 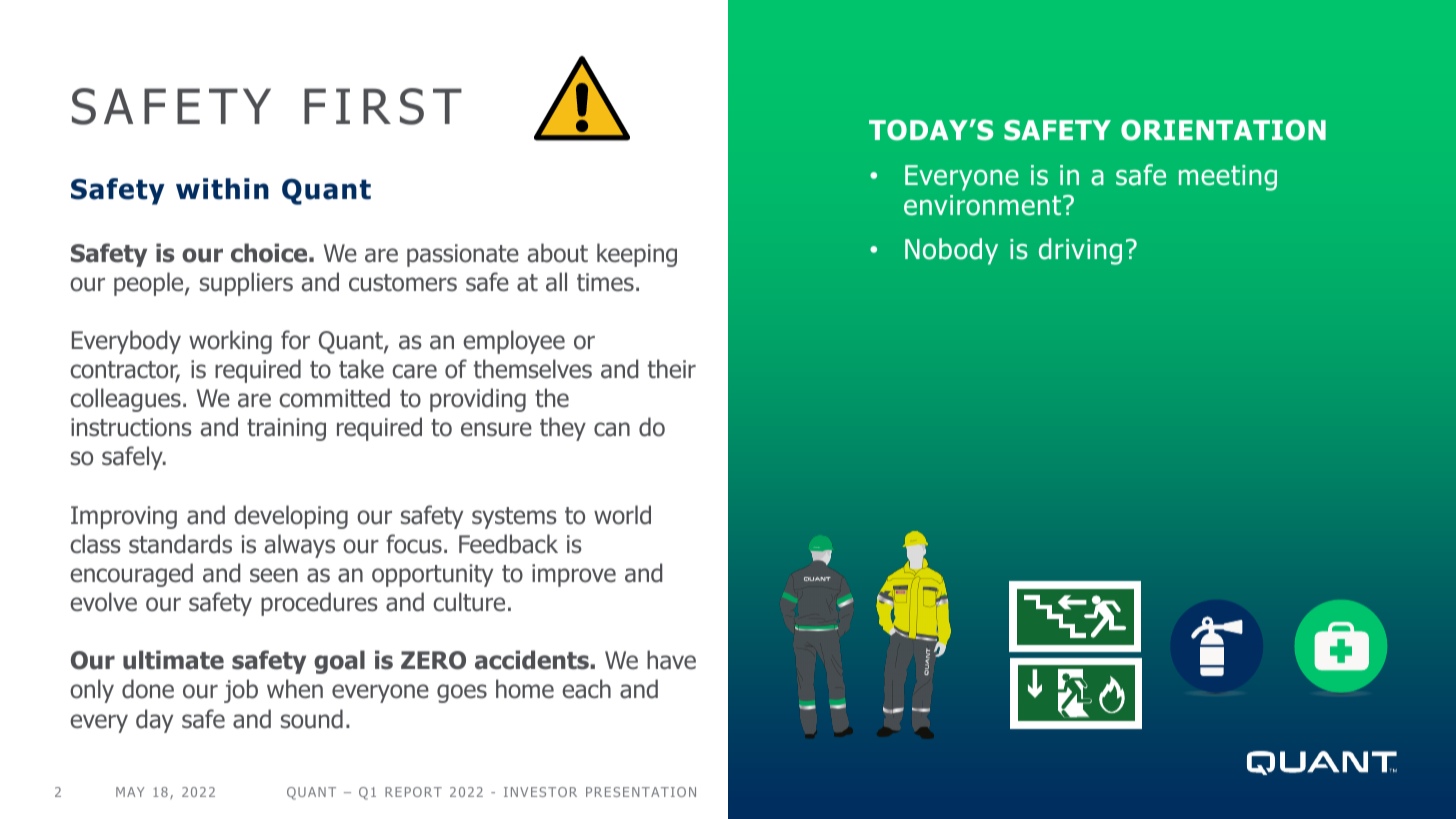 What do you see at coordinates (1223, 130) in the page?
I see `ORIENTATION` at bounding box center [1223, 130].
